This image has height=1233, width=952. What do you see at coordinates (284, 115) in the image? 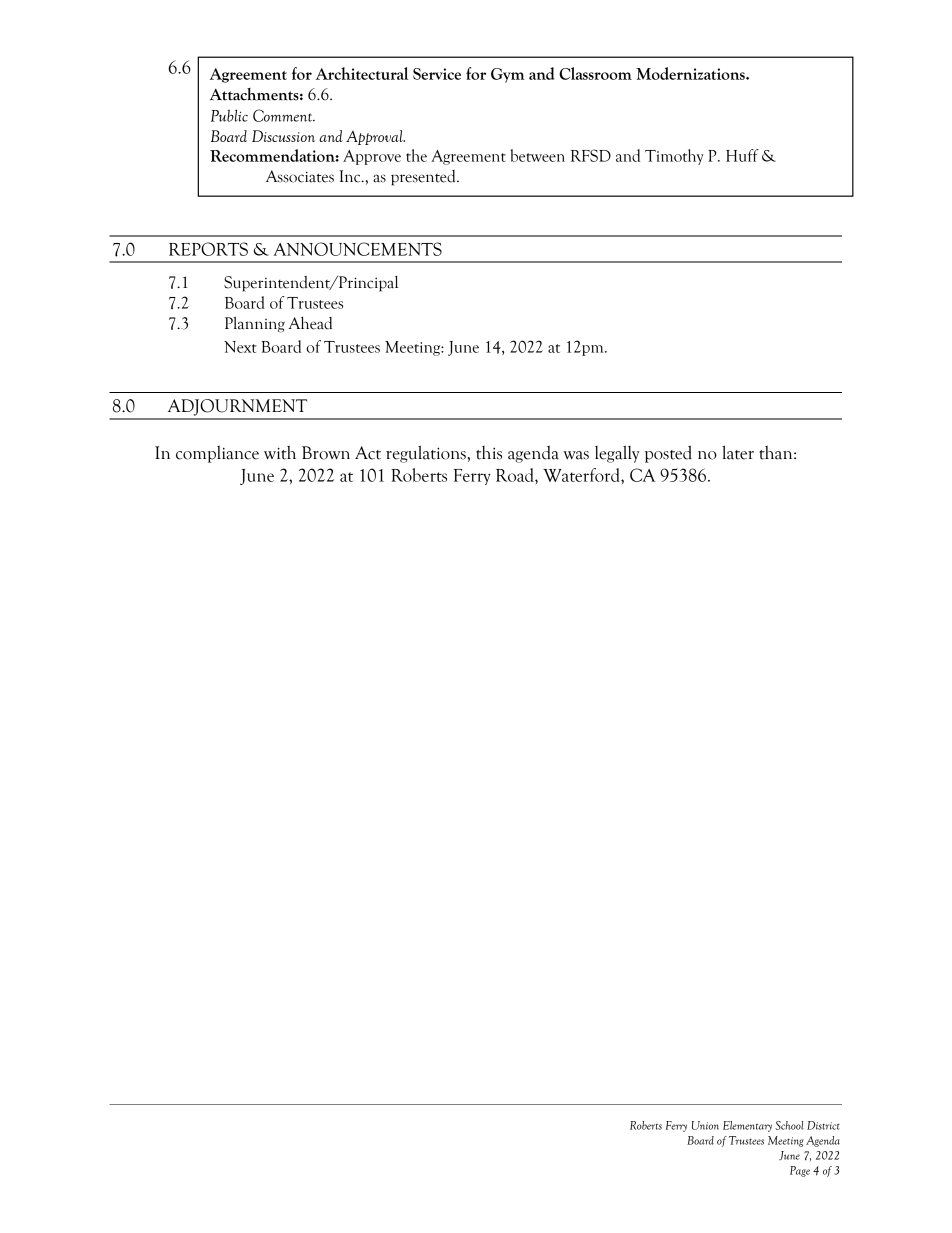
I see `Comment` at bounding box center [284, 115].
